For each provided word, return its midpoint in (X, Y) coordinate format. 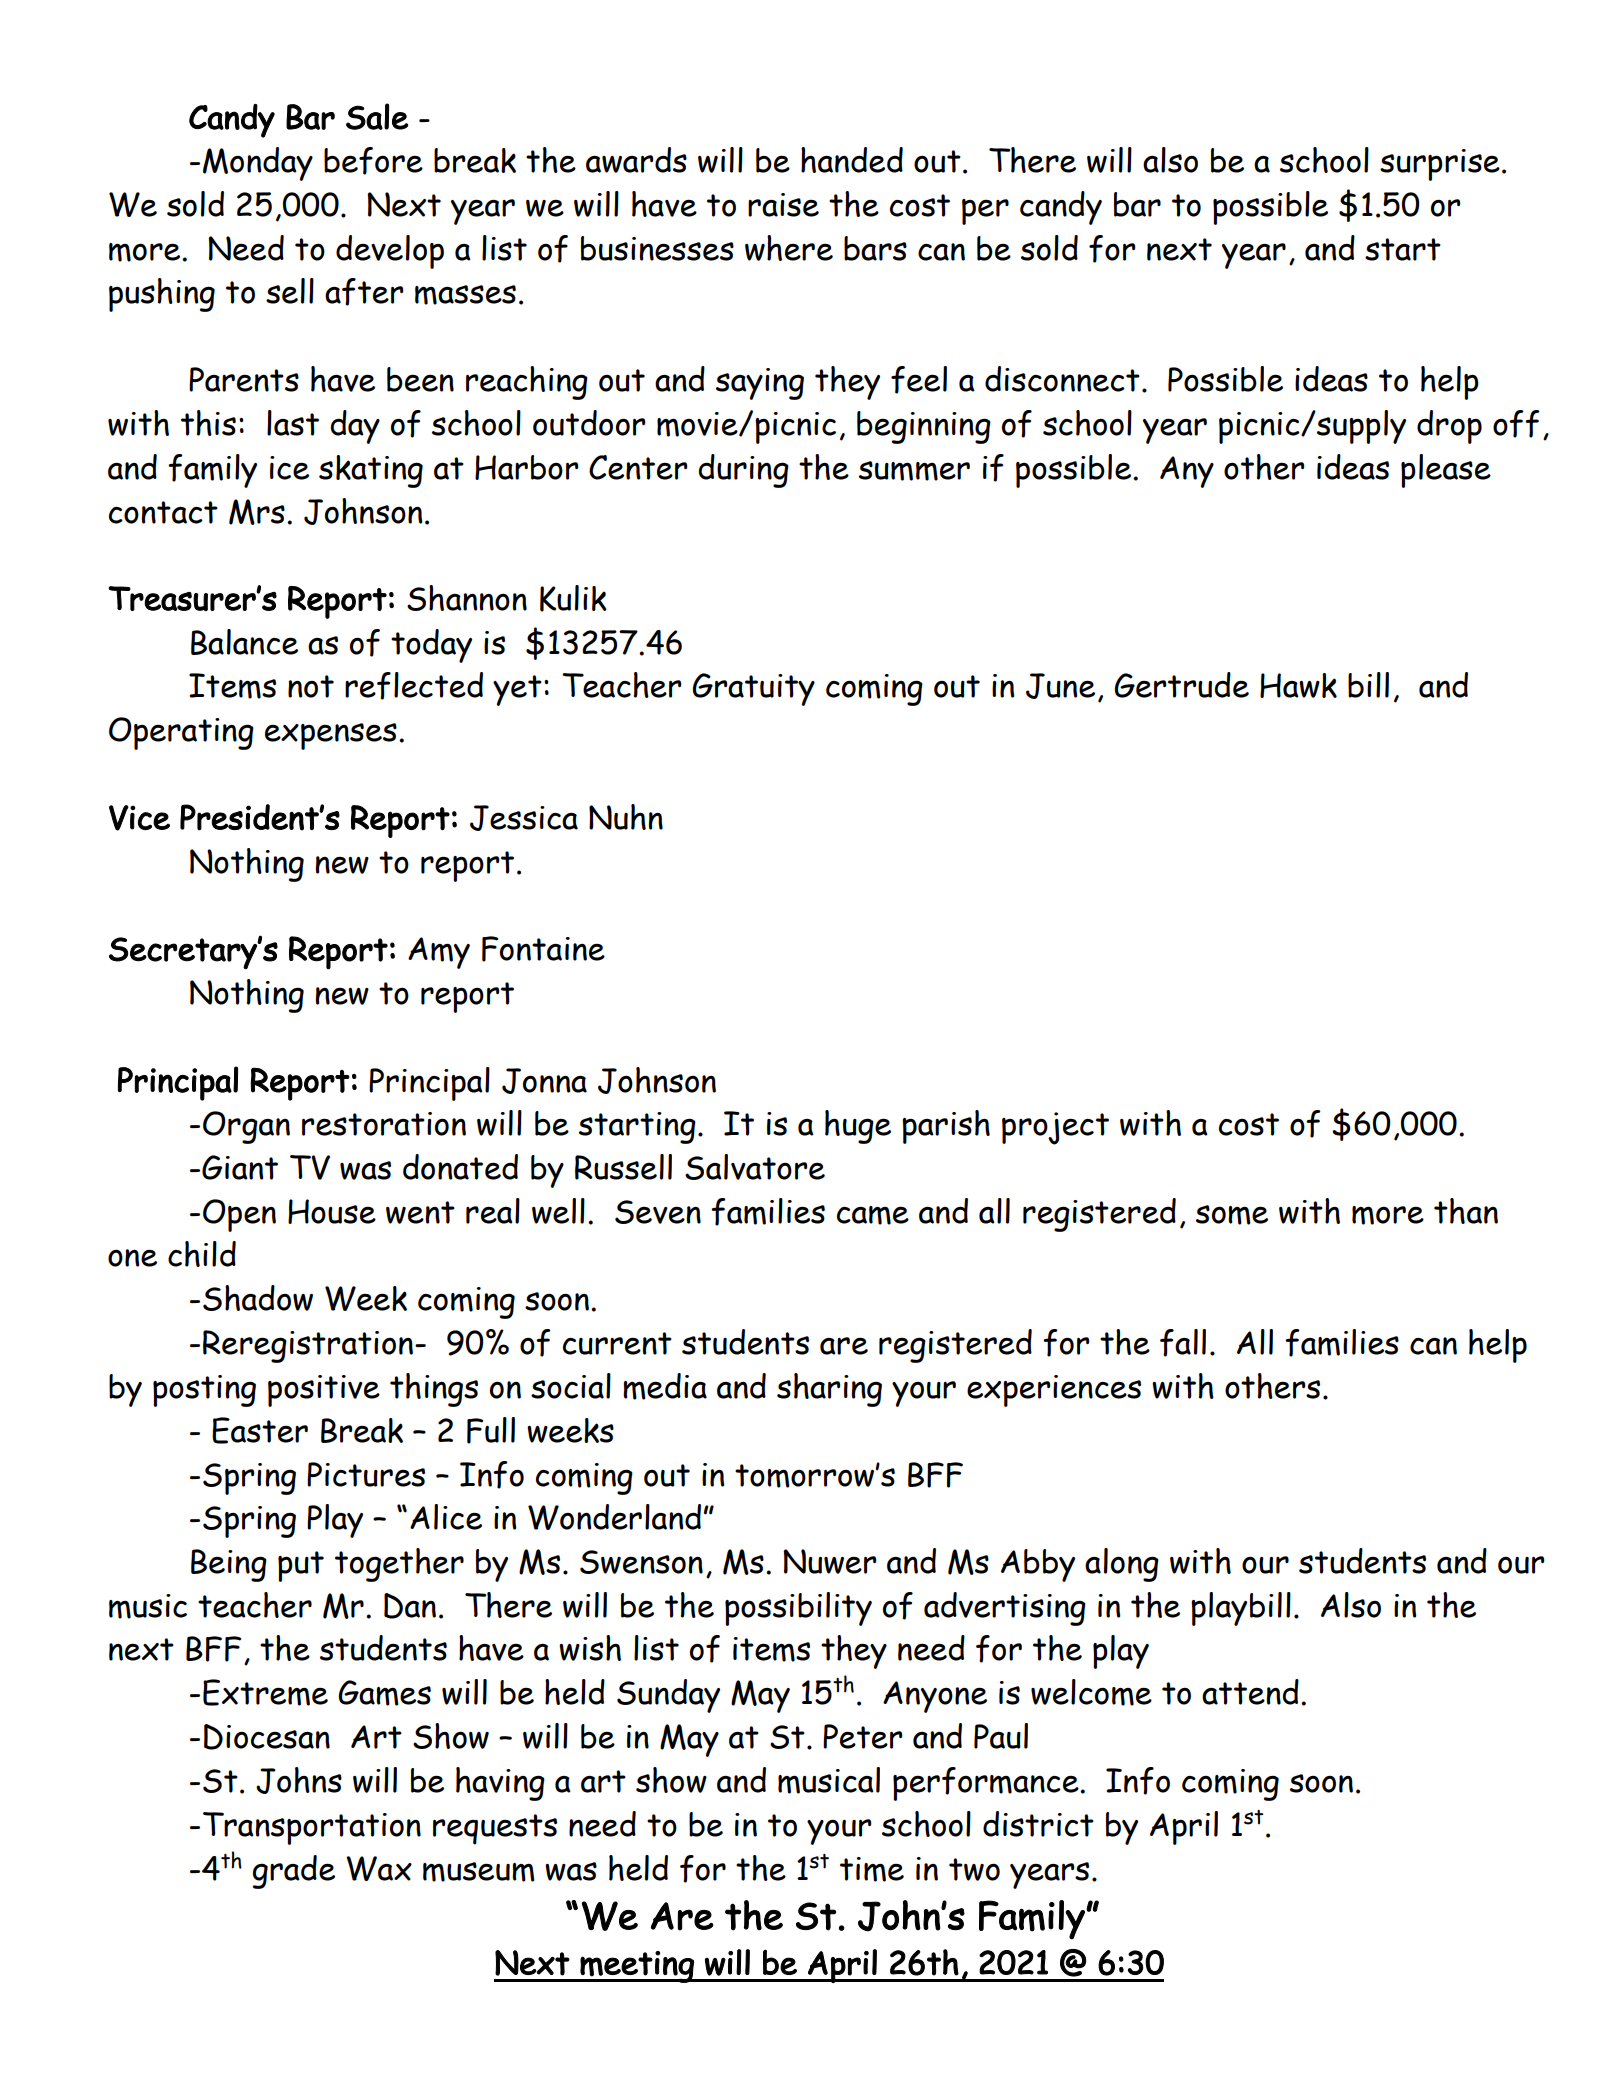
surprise (1440, 165)
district (1038, 1824)
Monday (258, 164)
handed (852, 160)
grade (294, 1872)
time (872, 1869)
